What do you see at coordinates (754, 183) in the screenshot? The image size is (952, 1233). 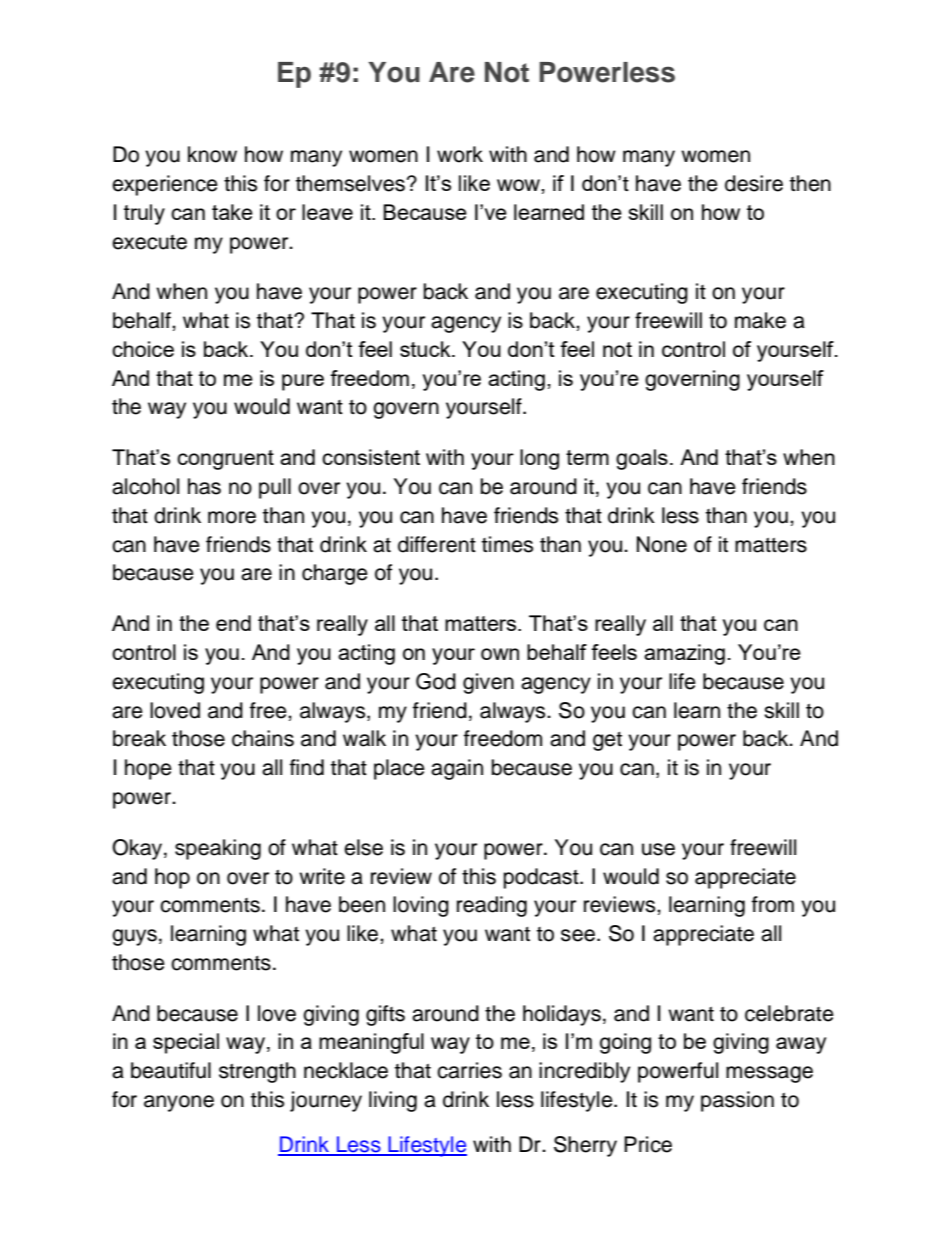 I see `desire` at bounding box center [754, 183].
